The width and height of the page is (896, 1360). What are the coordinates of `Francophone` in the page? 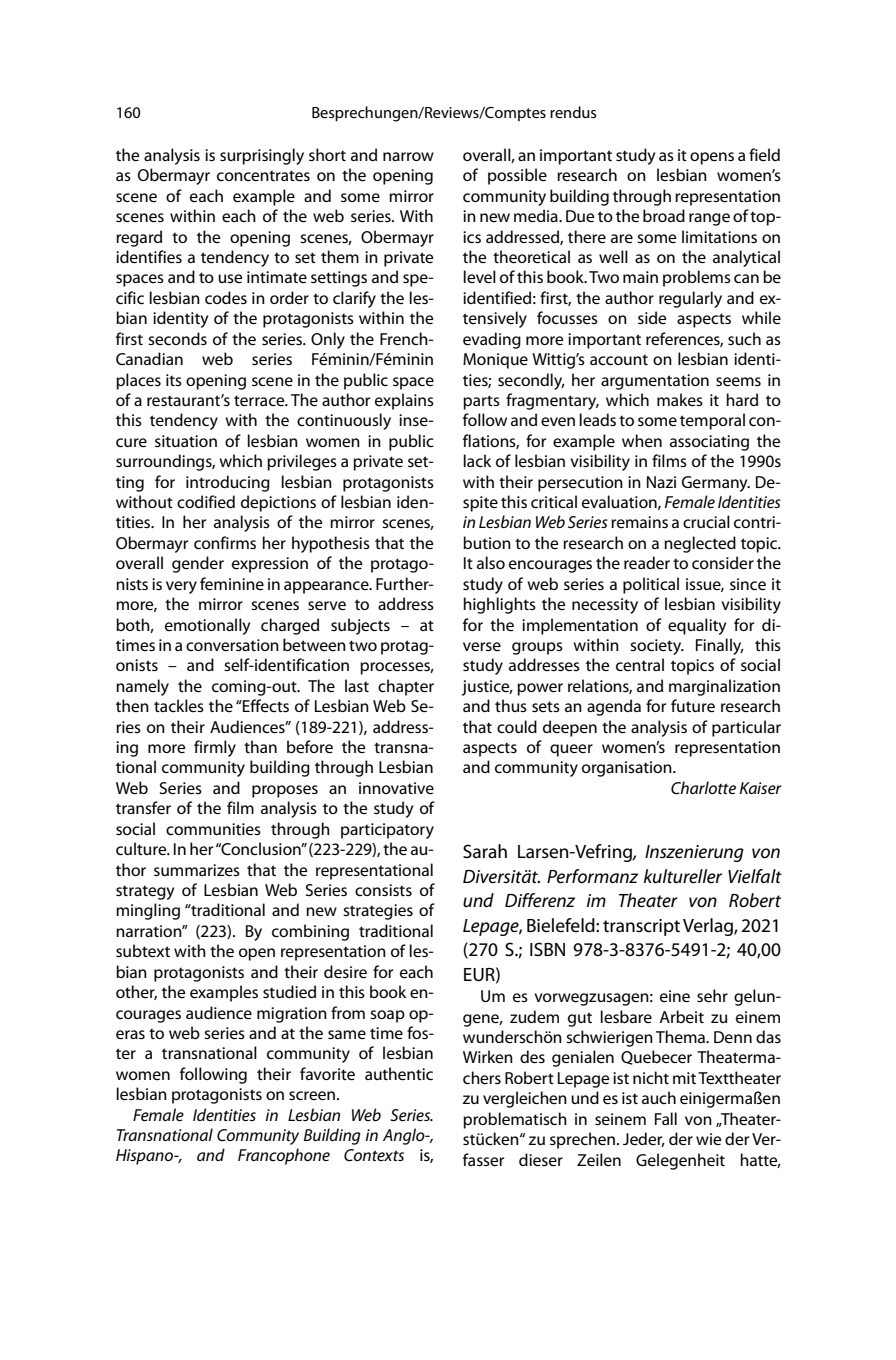 It's located at (284, 1156).
